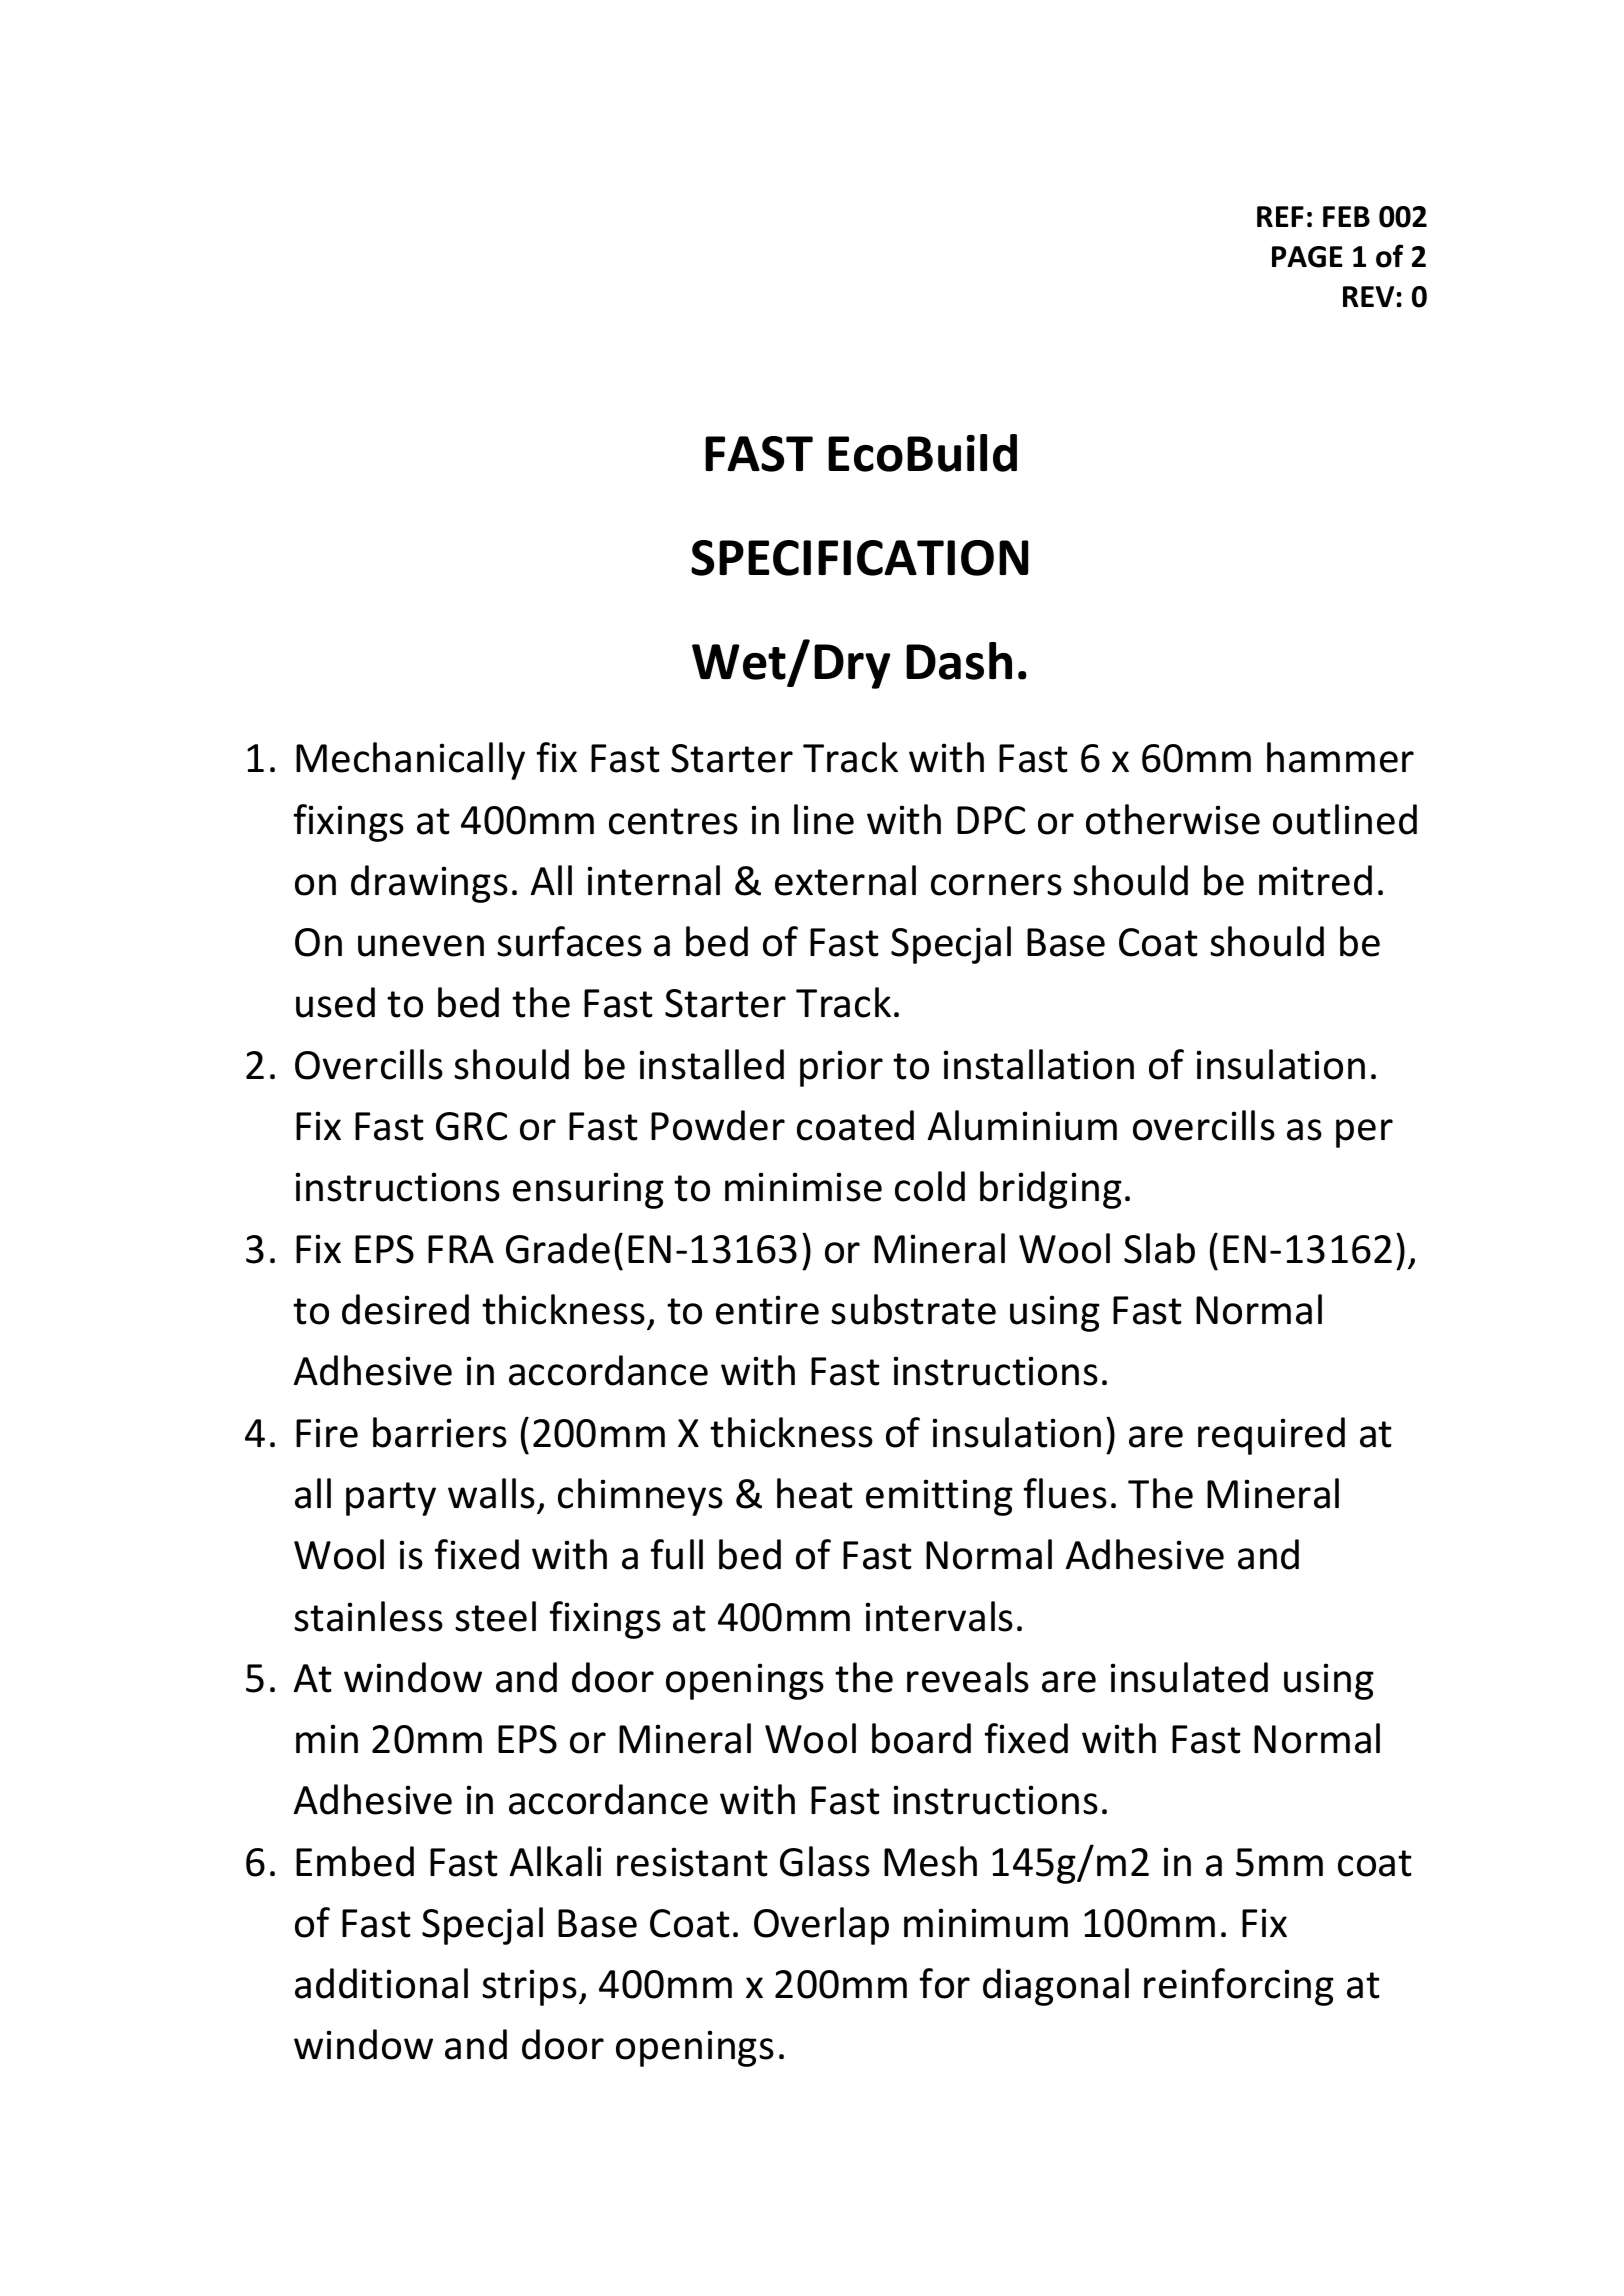 The image size is (1624, 2296). What do you see at coordinates (381, 1983) in the screenshot?
I see `additional` at bounding box center [381, 1983].
